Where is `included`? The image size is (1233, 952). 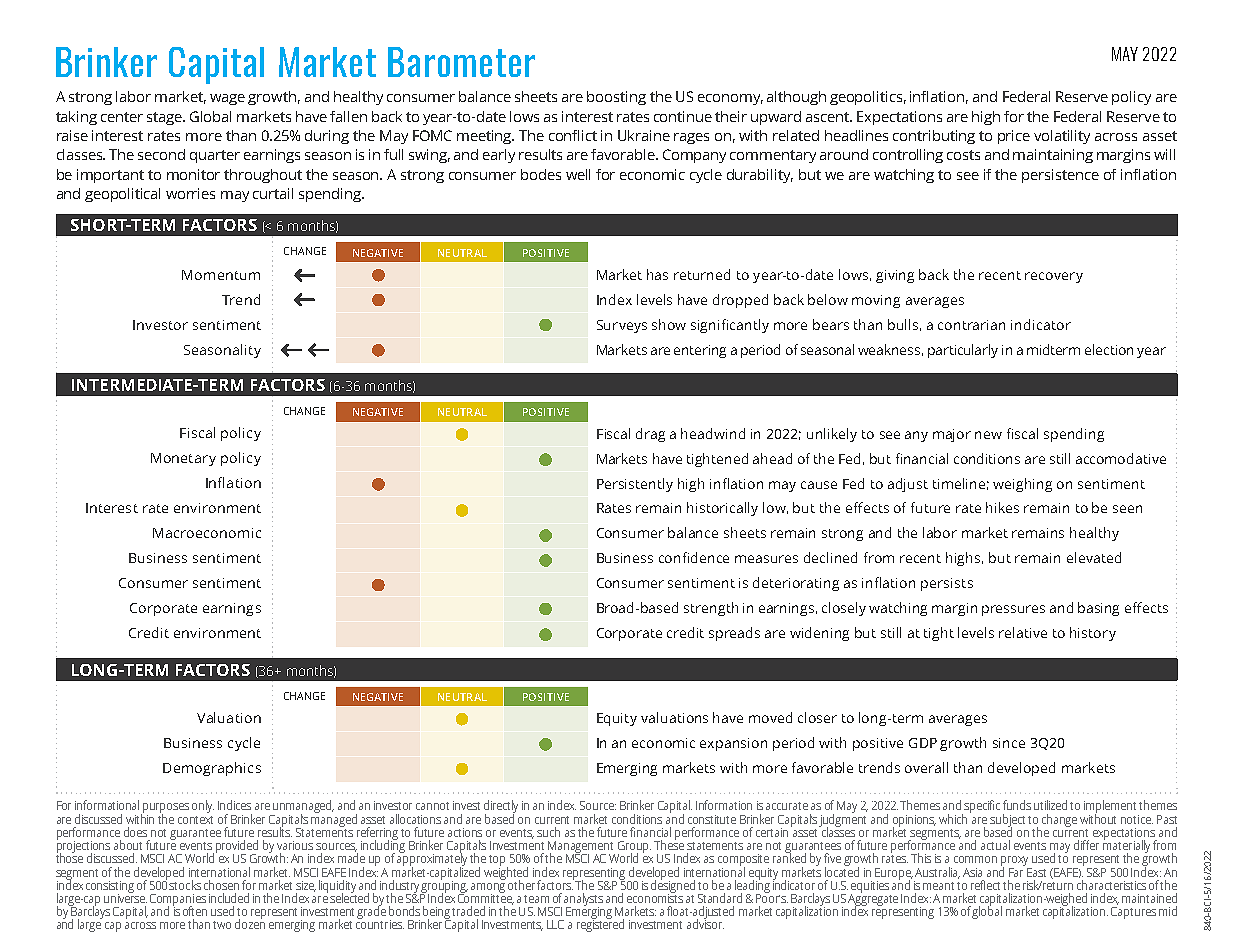
included is located at coordinates (229, 898).
